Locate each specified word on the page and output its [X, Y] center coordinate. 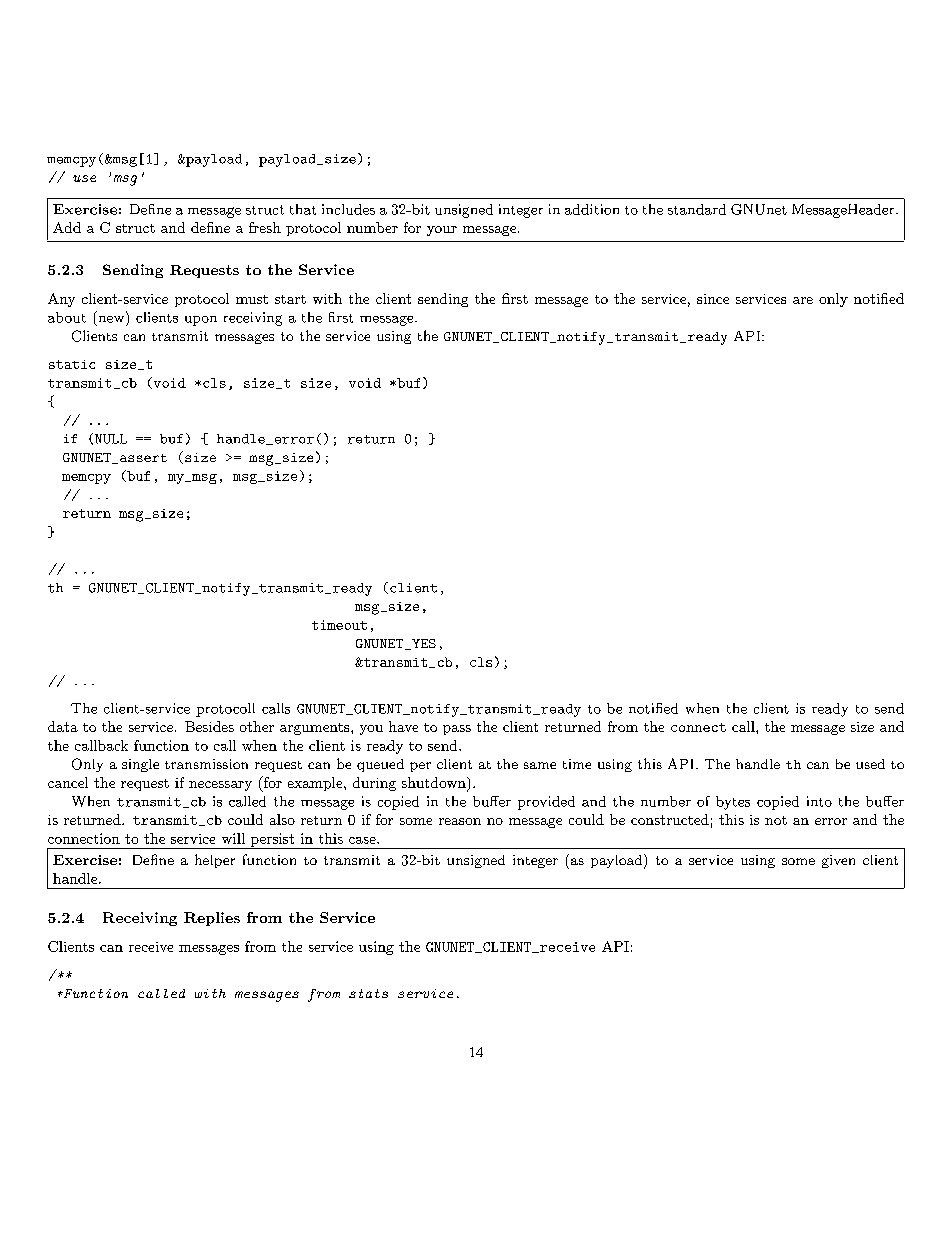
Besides [209, 726]
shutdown [435, 784]
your [442, 231]
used [870, 764]
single [140, 765]
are [803, 300]
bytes [733, 803]
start [290, 299]
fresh [265, 227]
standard [697, 209]
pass [457, 730]
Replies [212, 919]
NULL [111, 439]
